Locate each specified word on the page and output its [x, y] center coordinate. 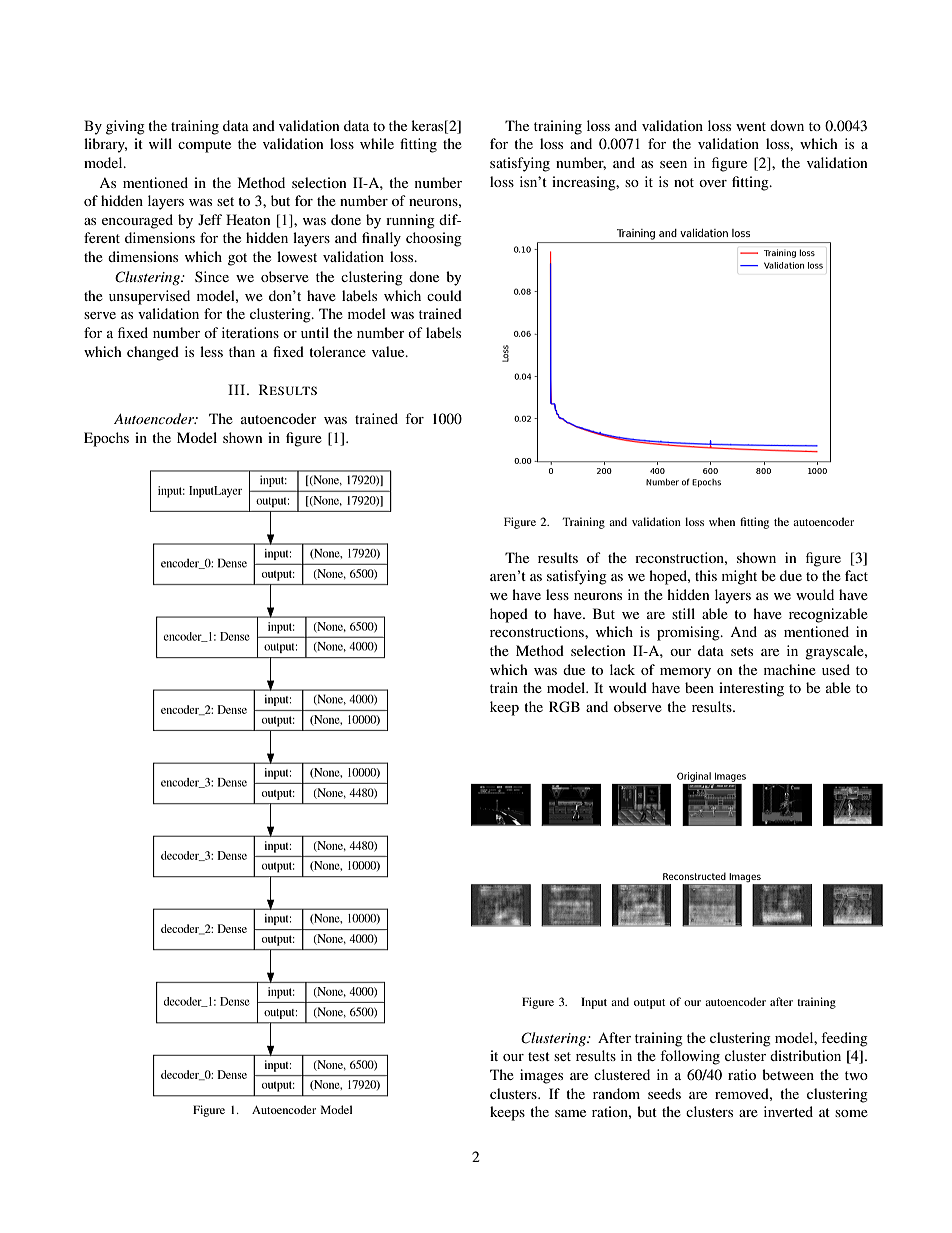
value [389, 351]
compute [204, 146]
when [722, 521]
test [539, 1056]
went [751, 126]
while [377, 143]
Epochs [106, 439]
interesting [751, 689]
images [541, 1076]
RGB [564, 707]
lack [622, 669]
